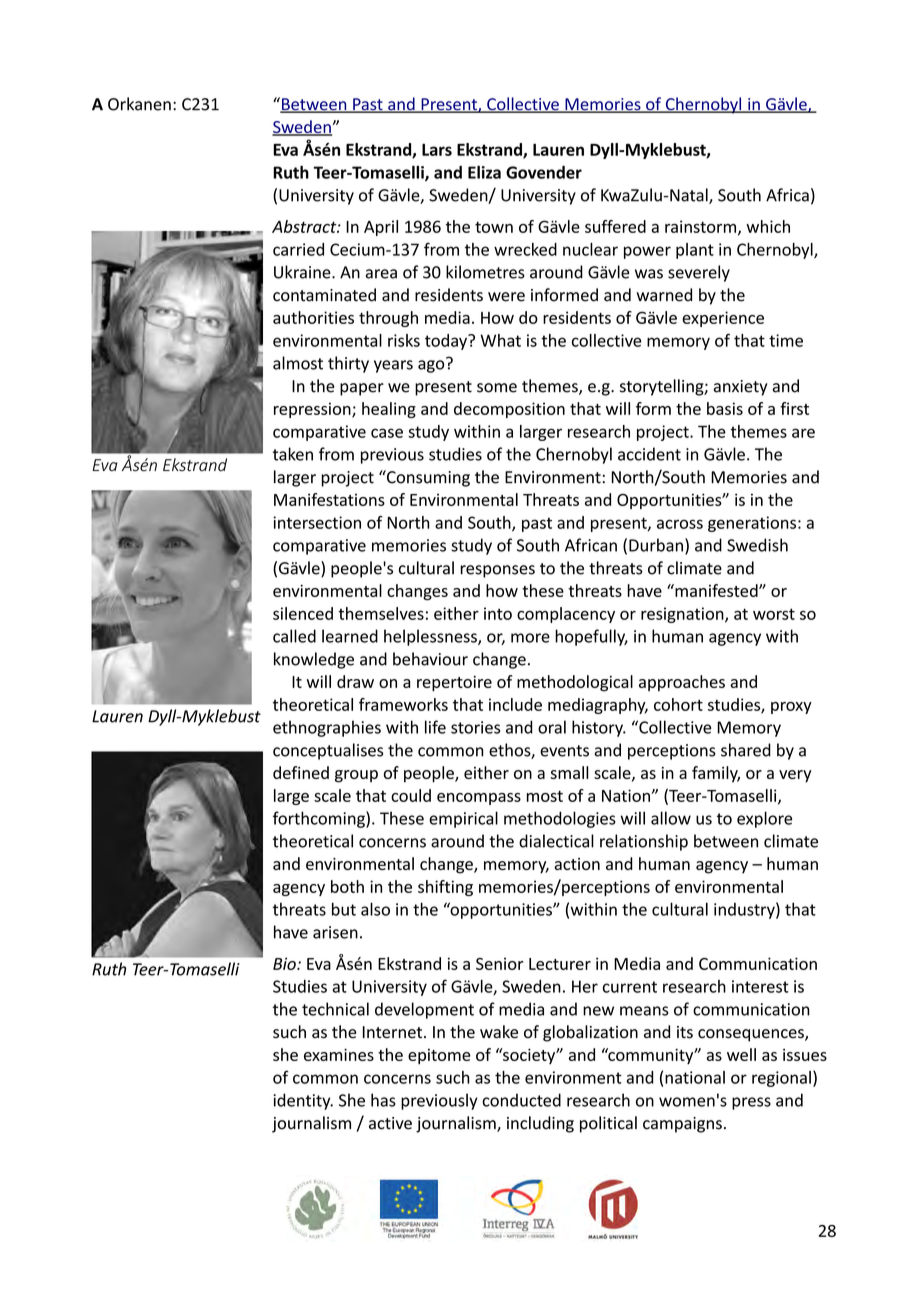 The image size is (924, 1308). Describe the element at coordinates (381, 228) in the screenshot. I see `April` at that location.
